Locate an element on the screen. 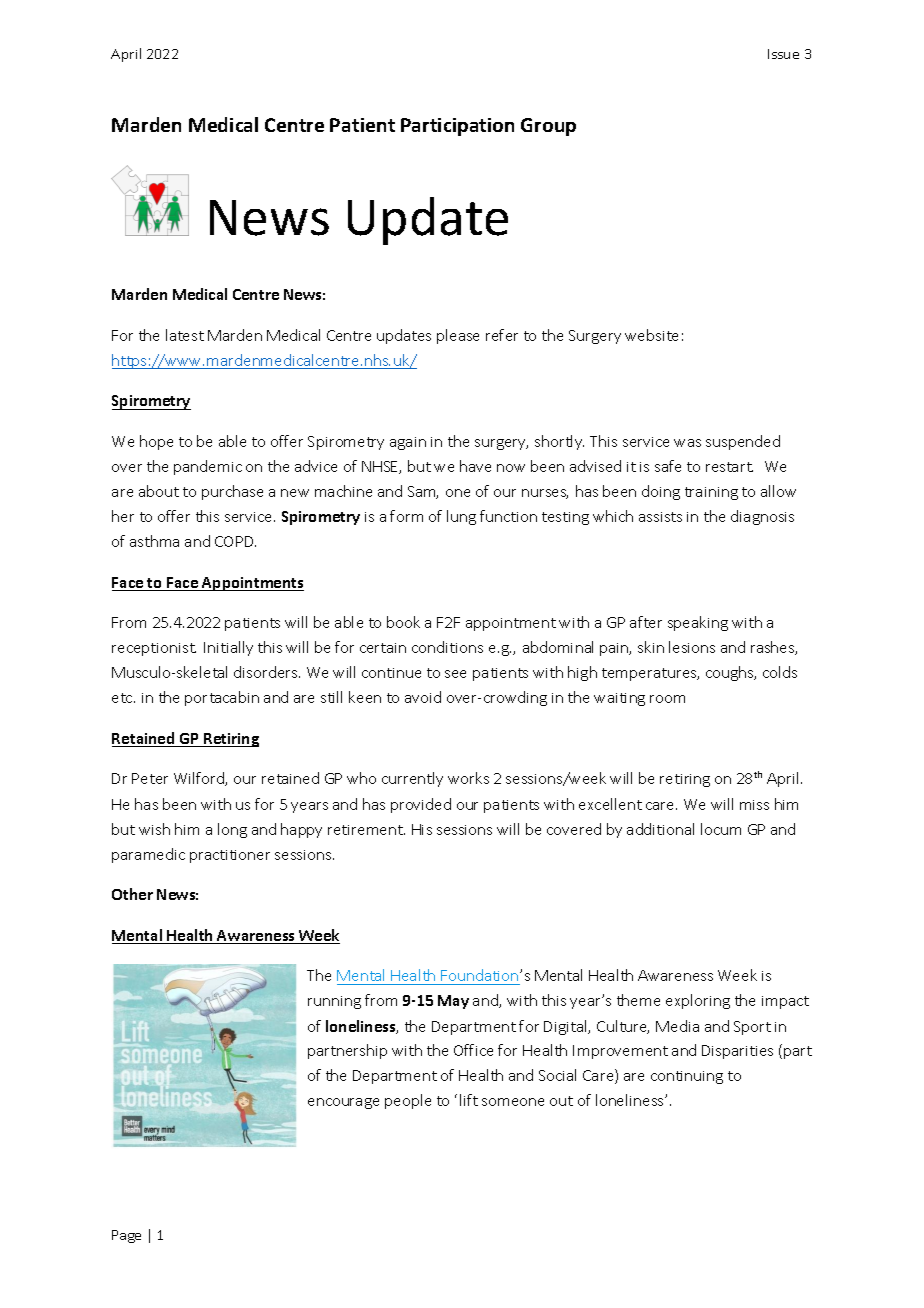  Page is located at coordinates (126, 1236).
